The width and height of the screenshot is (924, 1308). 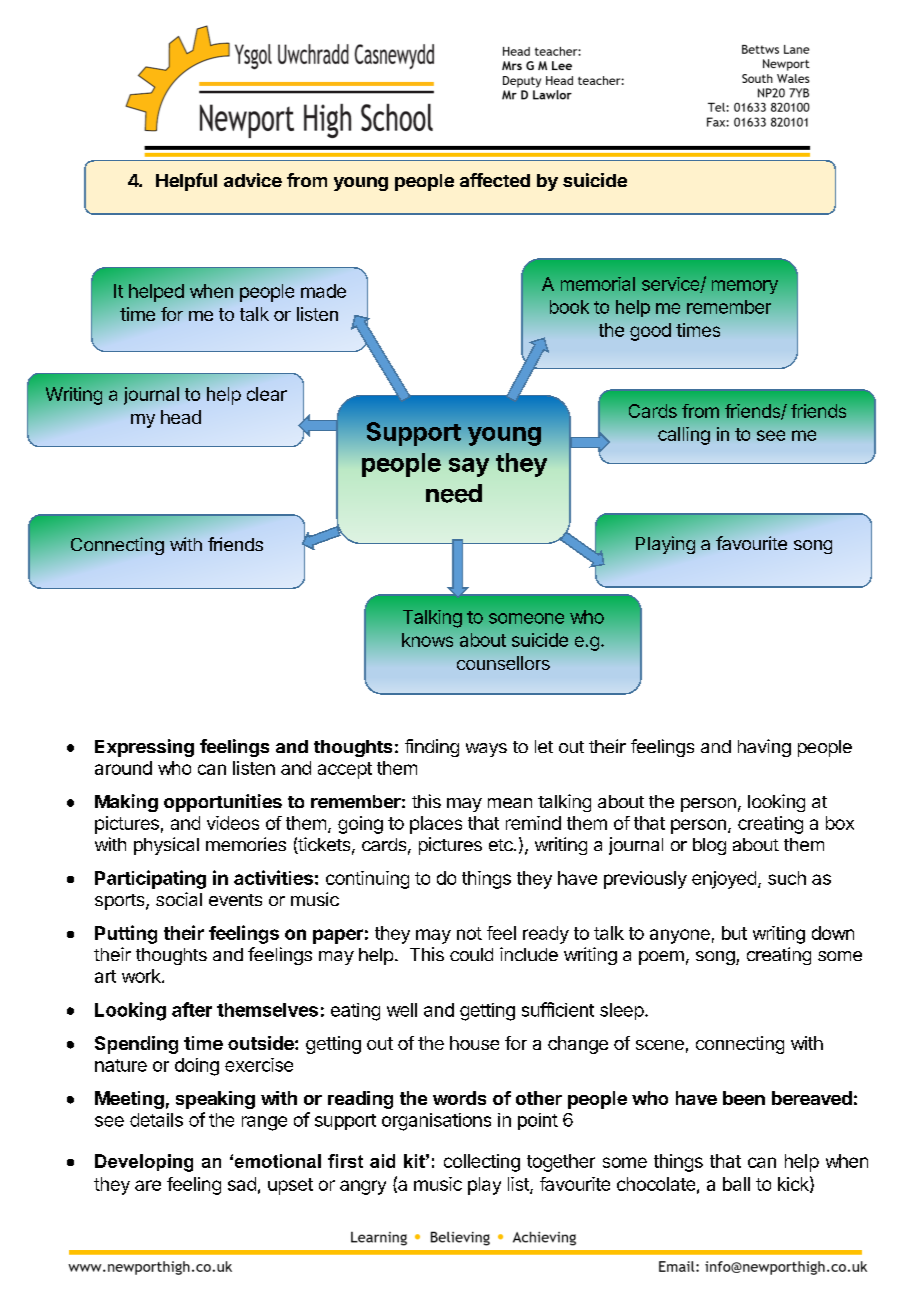 What do you see at coordinates (764, 748) in the screenshot?
I see `having` at bounding box center [764, 748].
